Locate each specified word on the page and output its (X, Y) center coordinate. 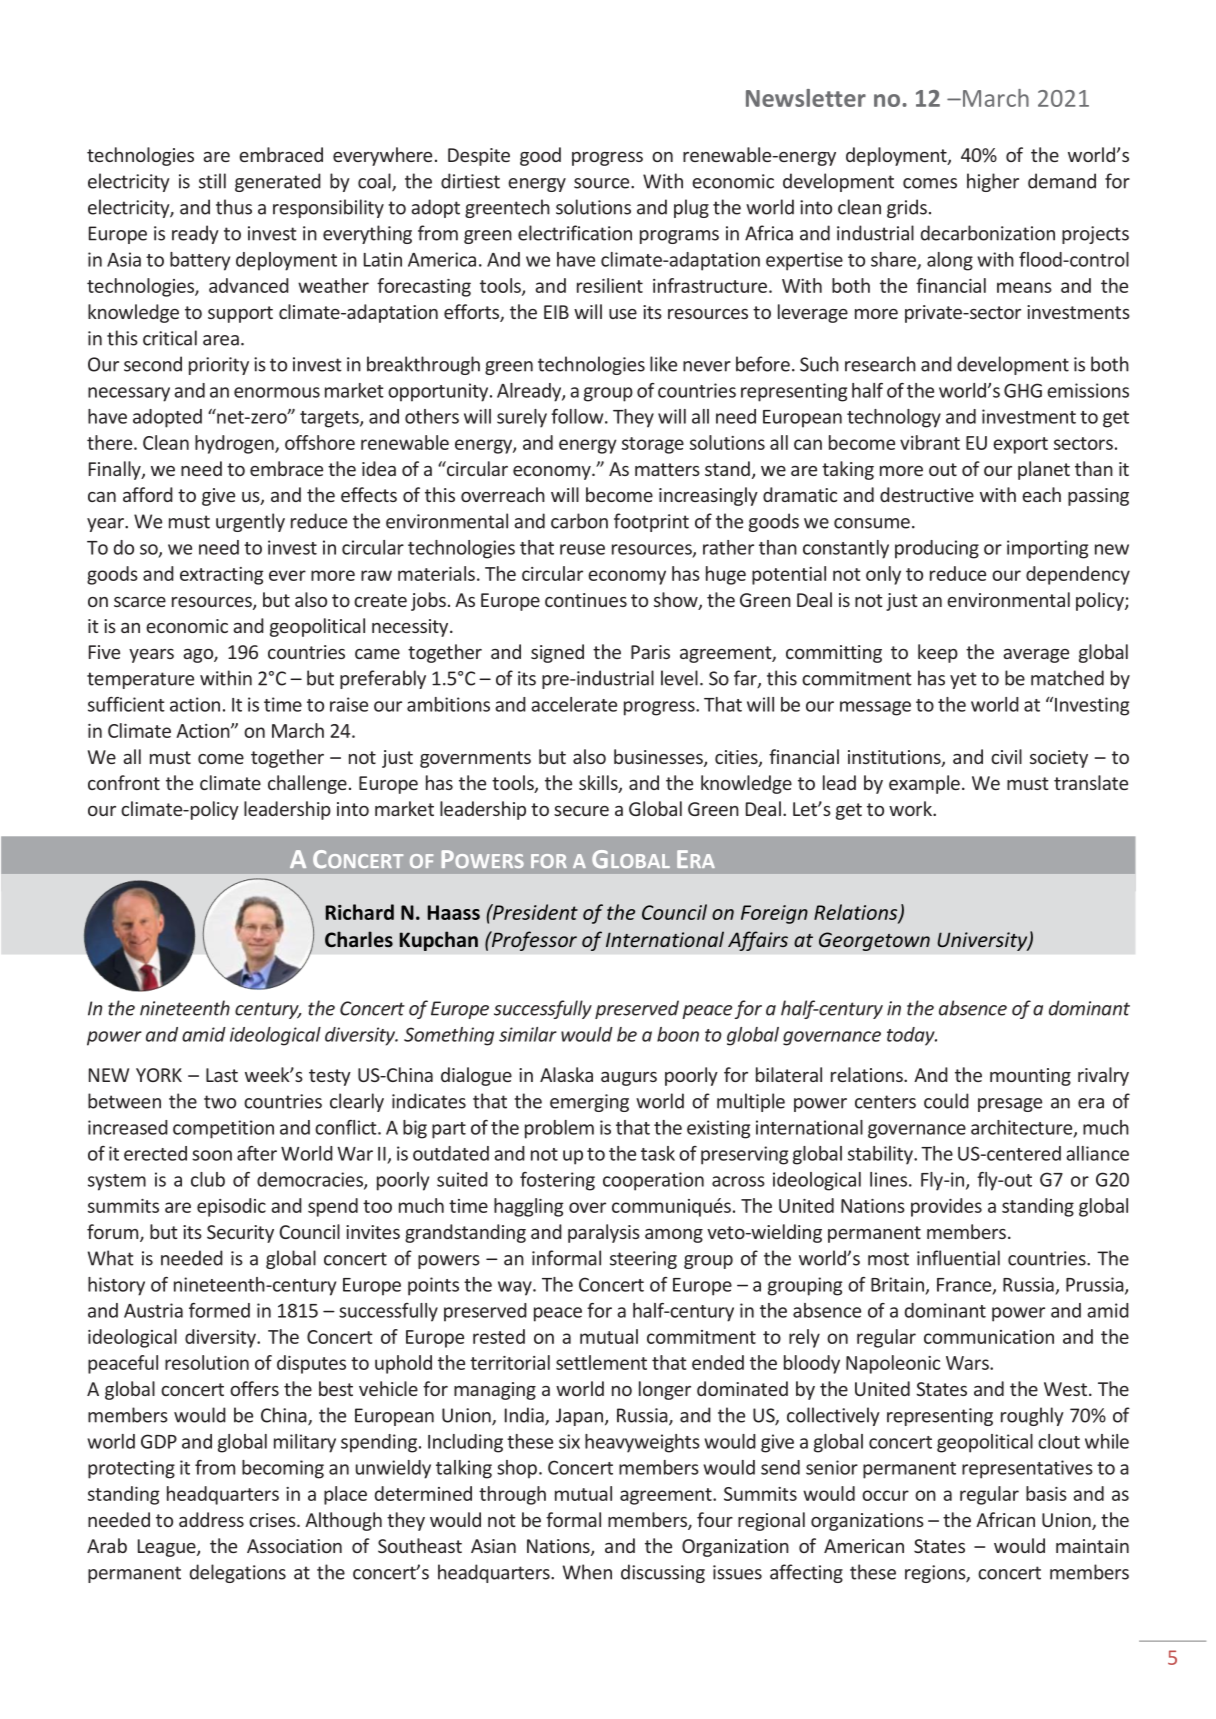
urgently (250, 522)
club (208, 1179)
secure (581, 811)
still (212, 181)
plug (691, 208)
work (911, 808)
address (211, 1519)
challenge (307, 784)
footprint (651, 522)
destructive (927, 494)
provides (946, 1207)
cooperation (653, 1181)
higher (993, 182)
